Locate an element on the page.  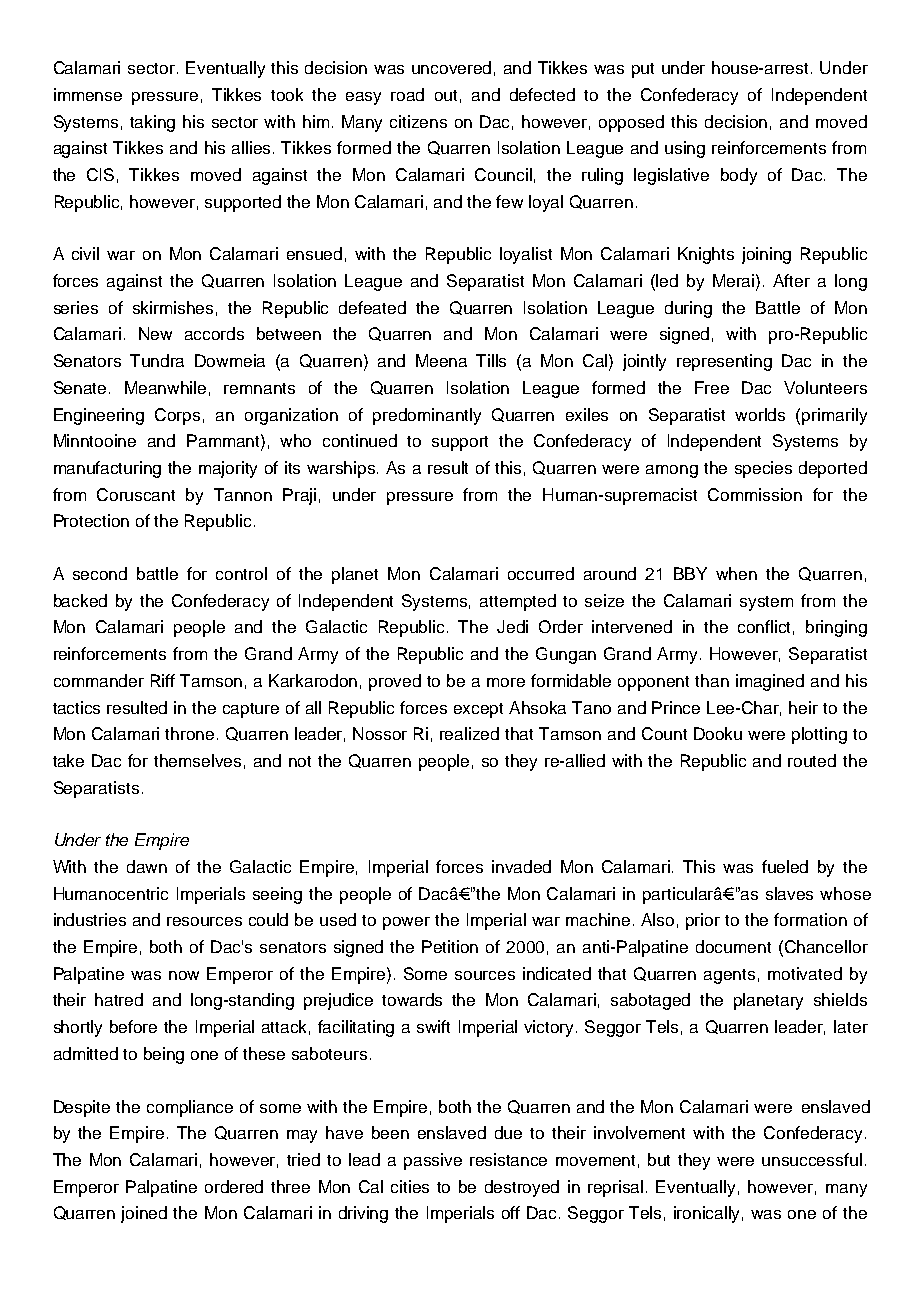
agents is located at coordinates (729, 976).
